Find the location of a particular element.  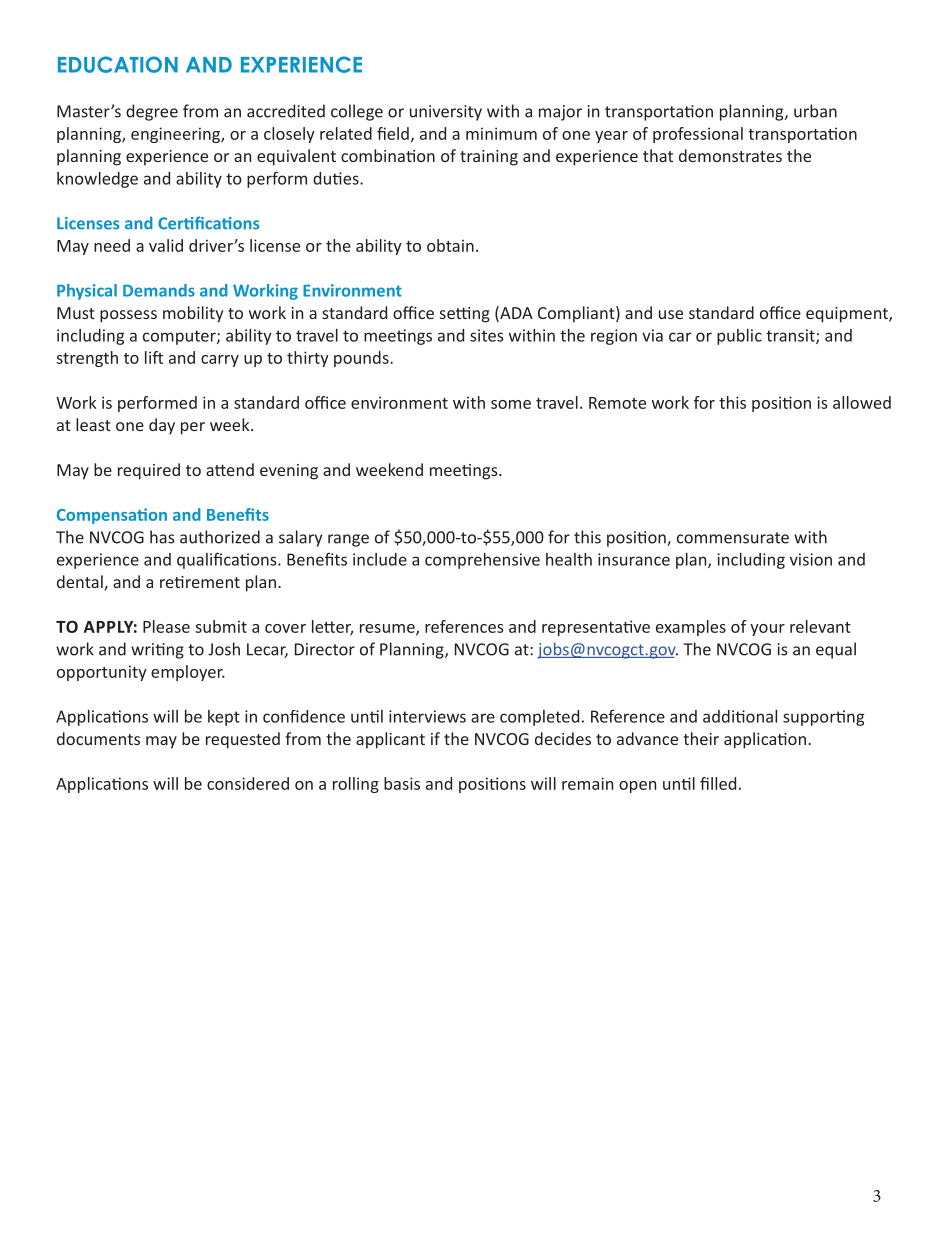

lift is located at coordinates (154, 357).
